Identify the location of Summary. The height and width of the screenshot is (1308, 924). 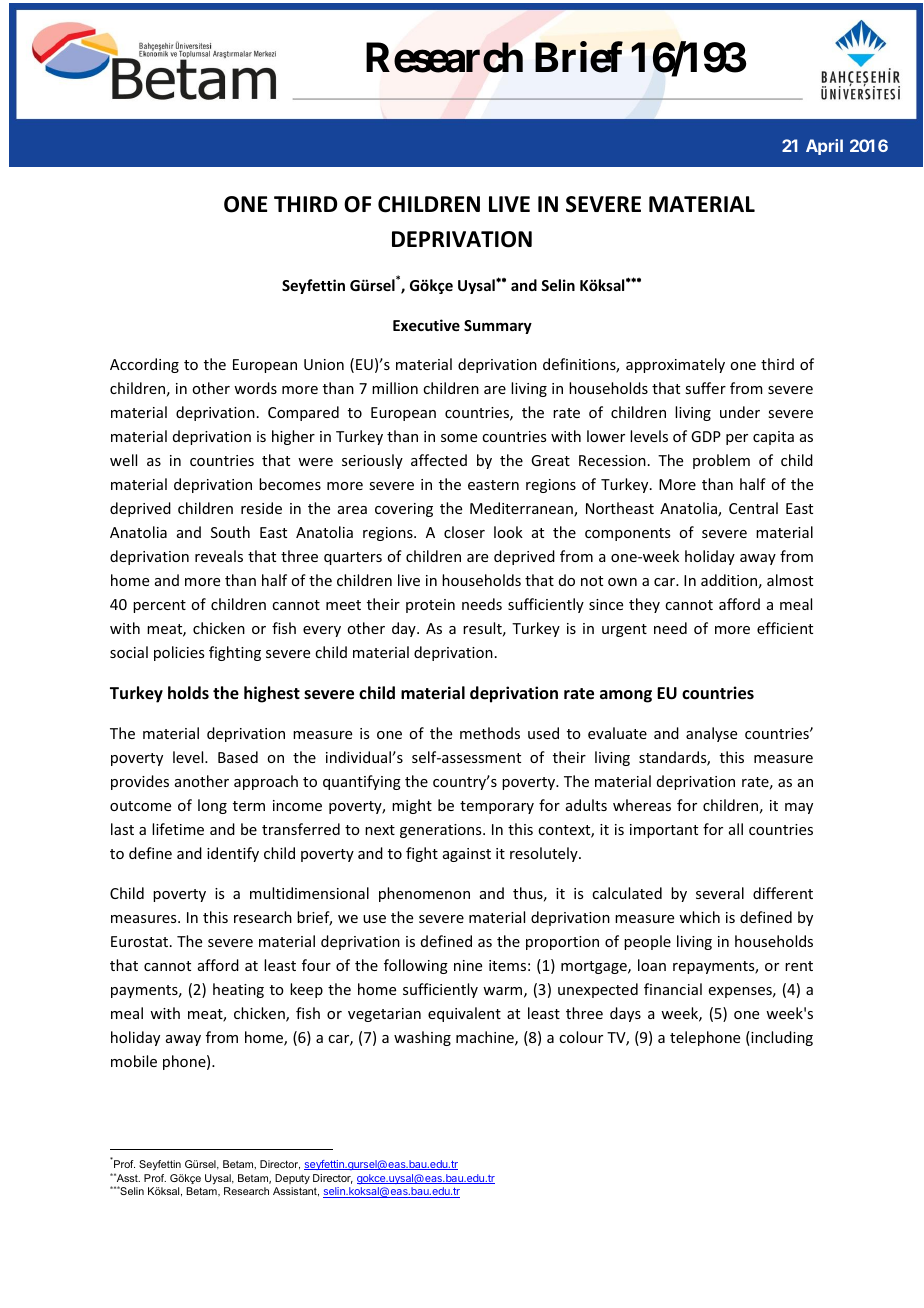
(498, 327).
